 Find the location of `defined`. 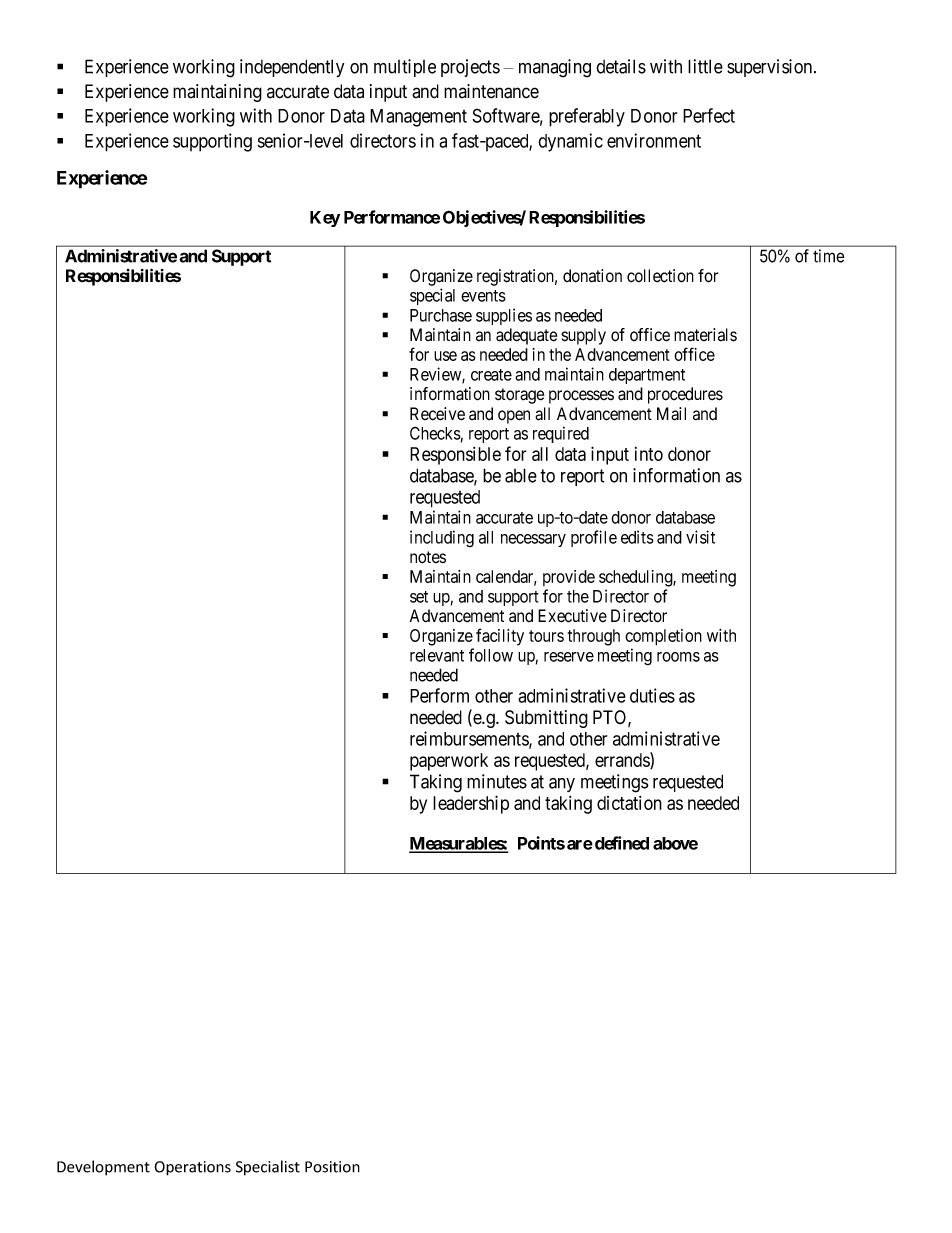

defined is located at coordinates (622, 843).
